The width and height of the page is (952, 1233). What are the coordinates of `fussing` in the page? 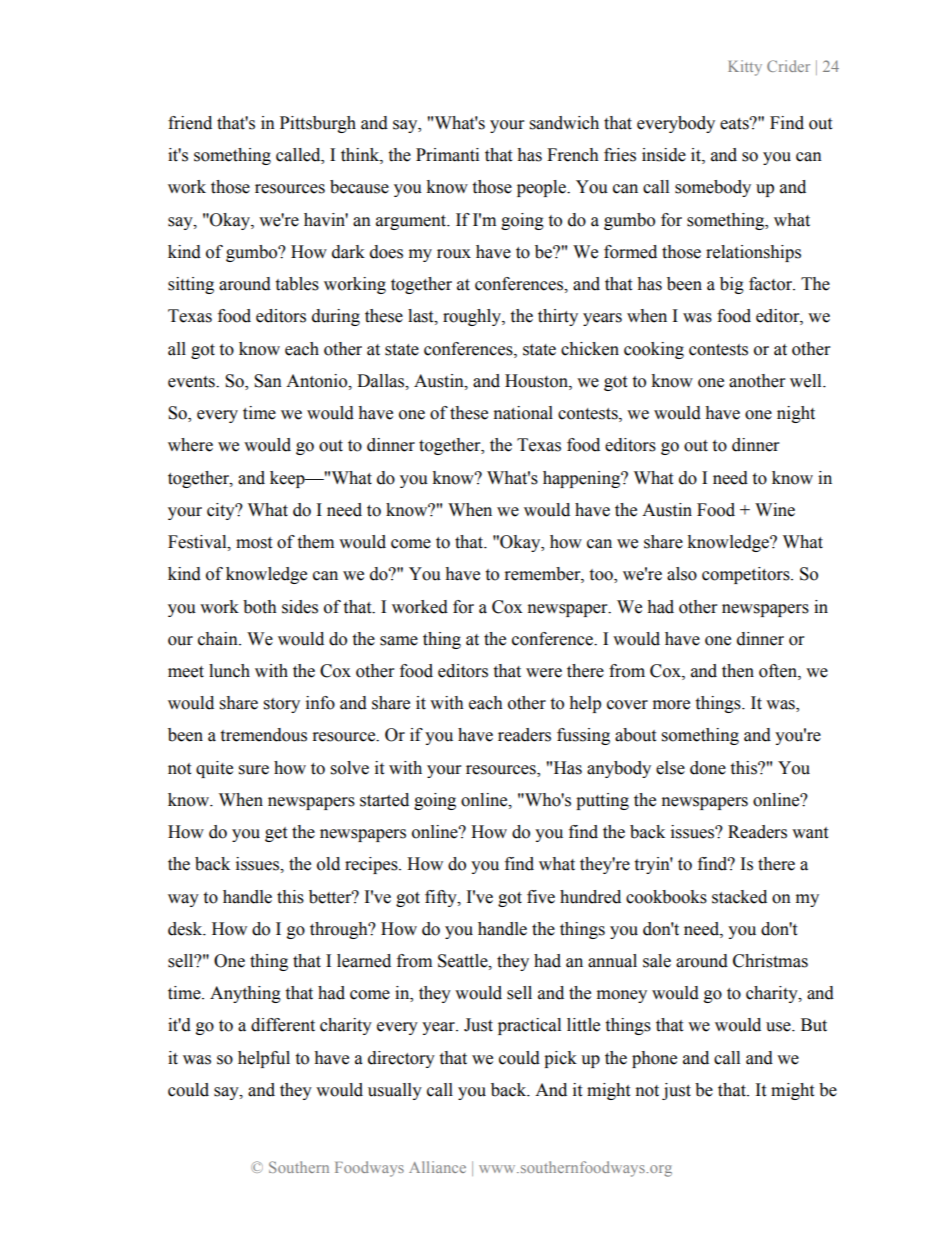 It's located at (583, 736).
